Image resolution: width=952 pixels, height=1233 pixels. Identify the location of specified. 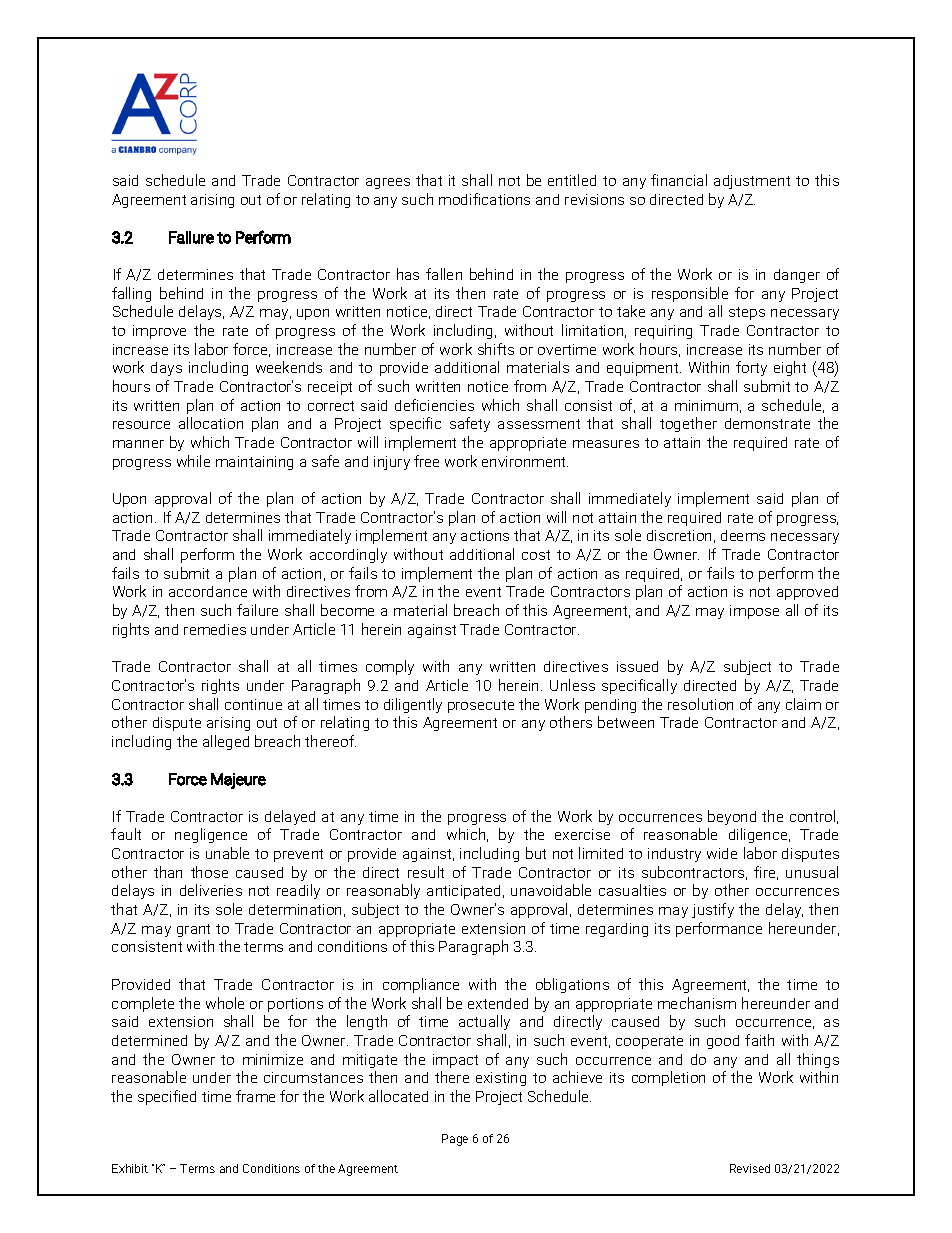
(167, 1097).
